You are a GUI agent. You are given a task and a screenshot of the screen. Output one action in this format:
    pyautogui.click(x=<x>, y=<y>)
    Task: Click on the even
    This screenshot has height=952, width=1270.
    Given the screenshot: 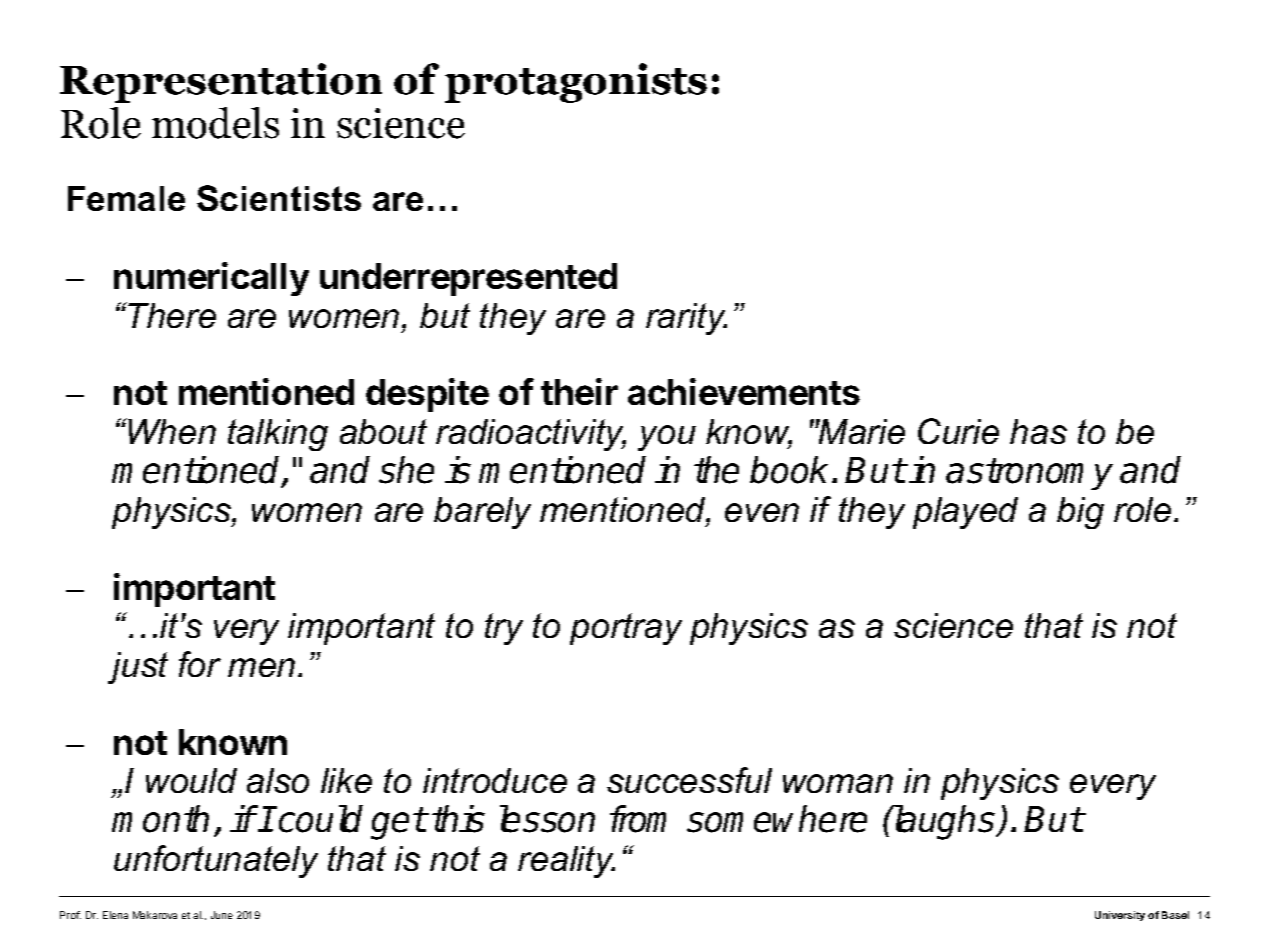 What is the action you would take?
    pyautogui.click(x=762, y=512)
